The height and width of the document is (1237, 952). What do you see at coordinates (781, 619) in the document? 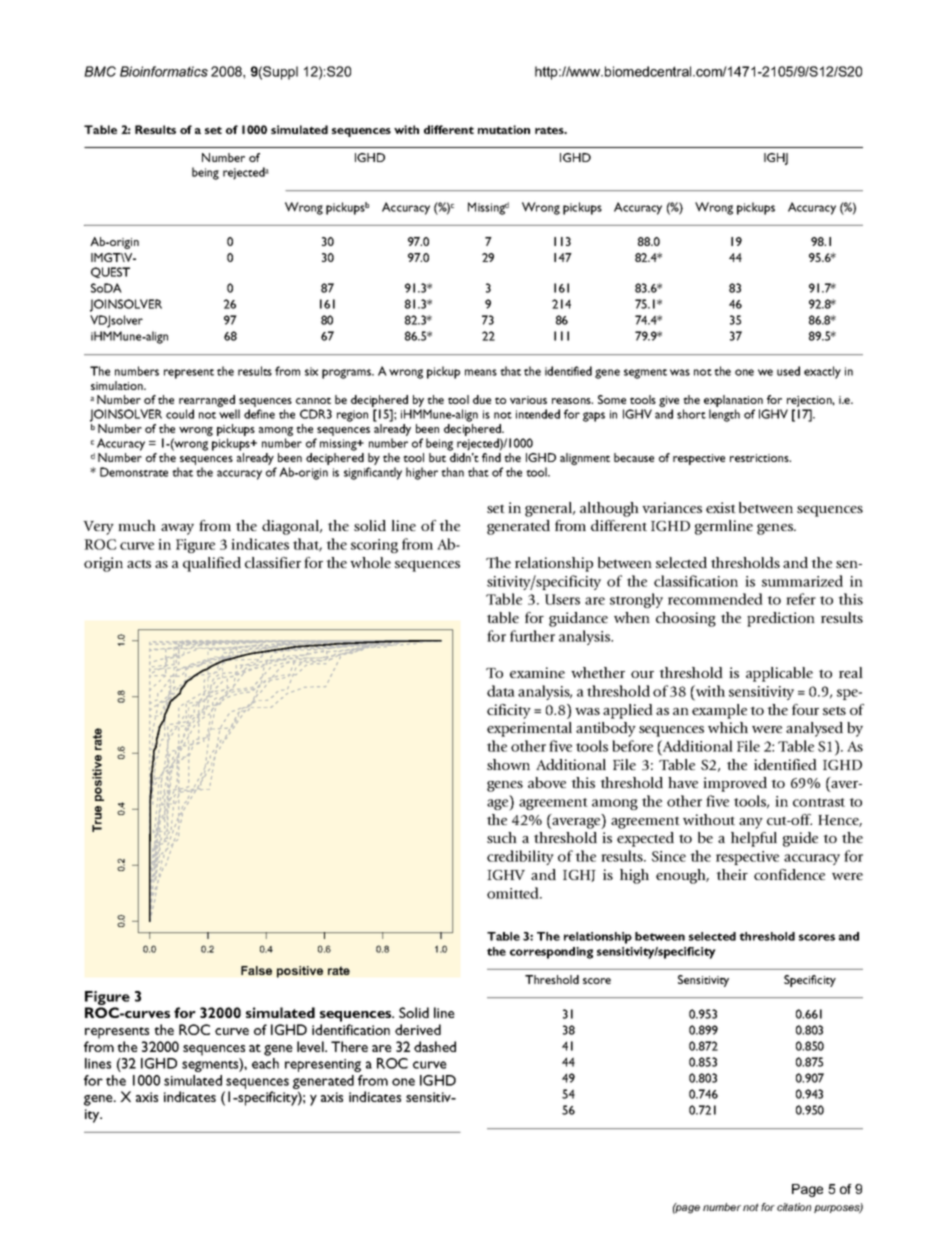
I see `prediction` at bounding box center [781, 619].
